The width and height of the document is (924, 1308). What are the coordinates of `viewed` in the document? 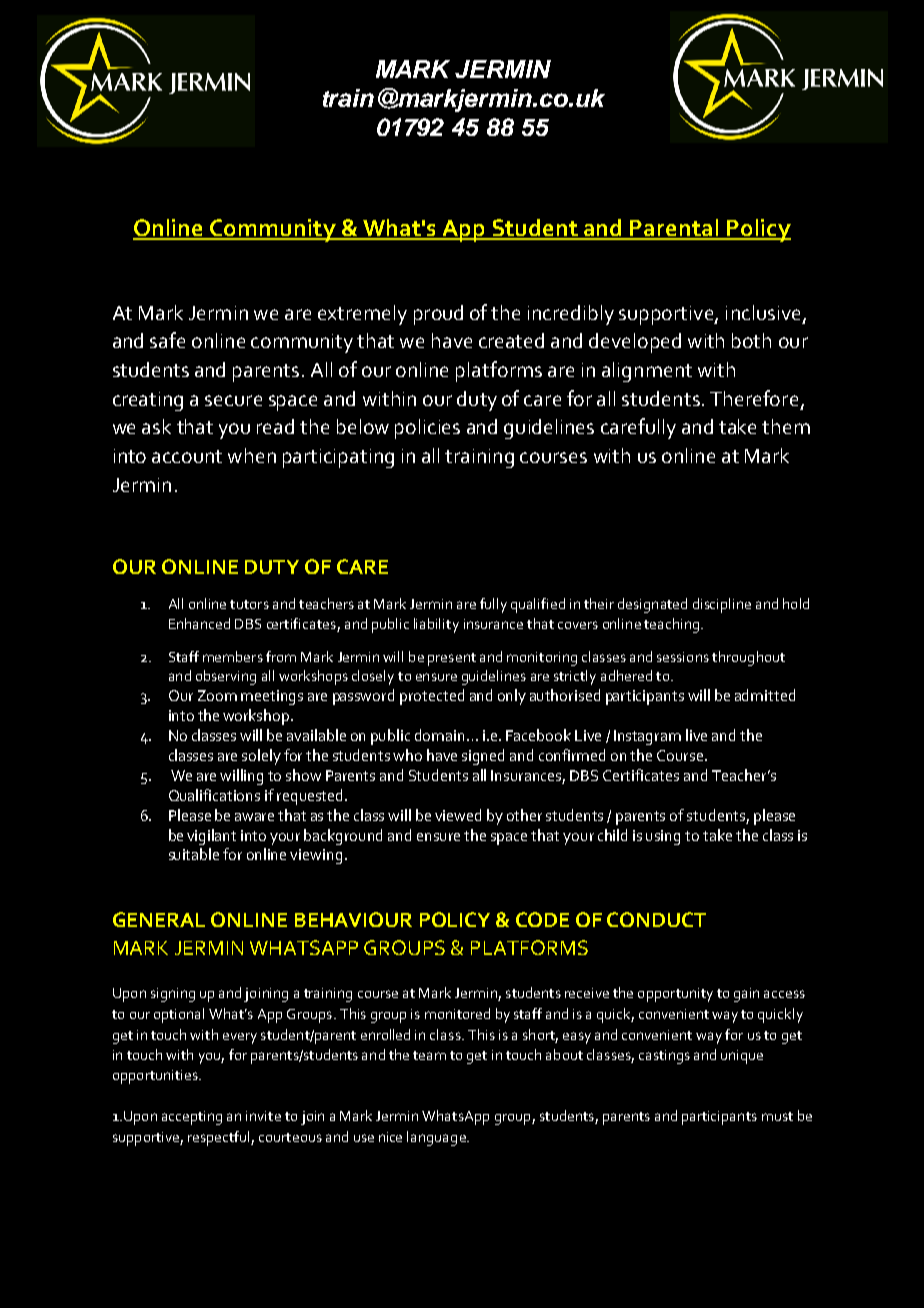 It's located at (458, 815).
